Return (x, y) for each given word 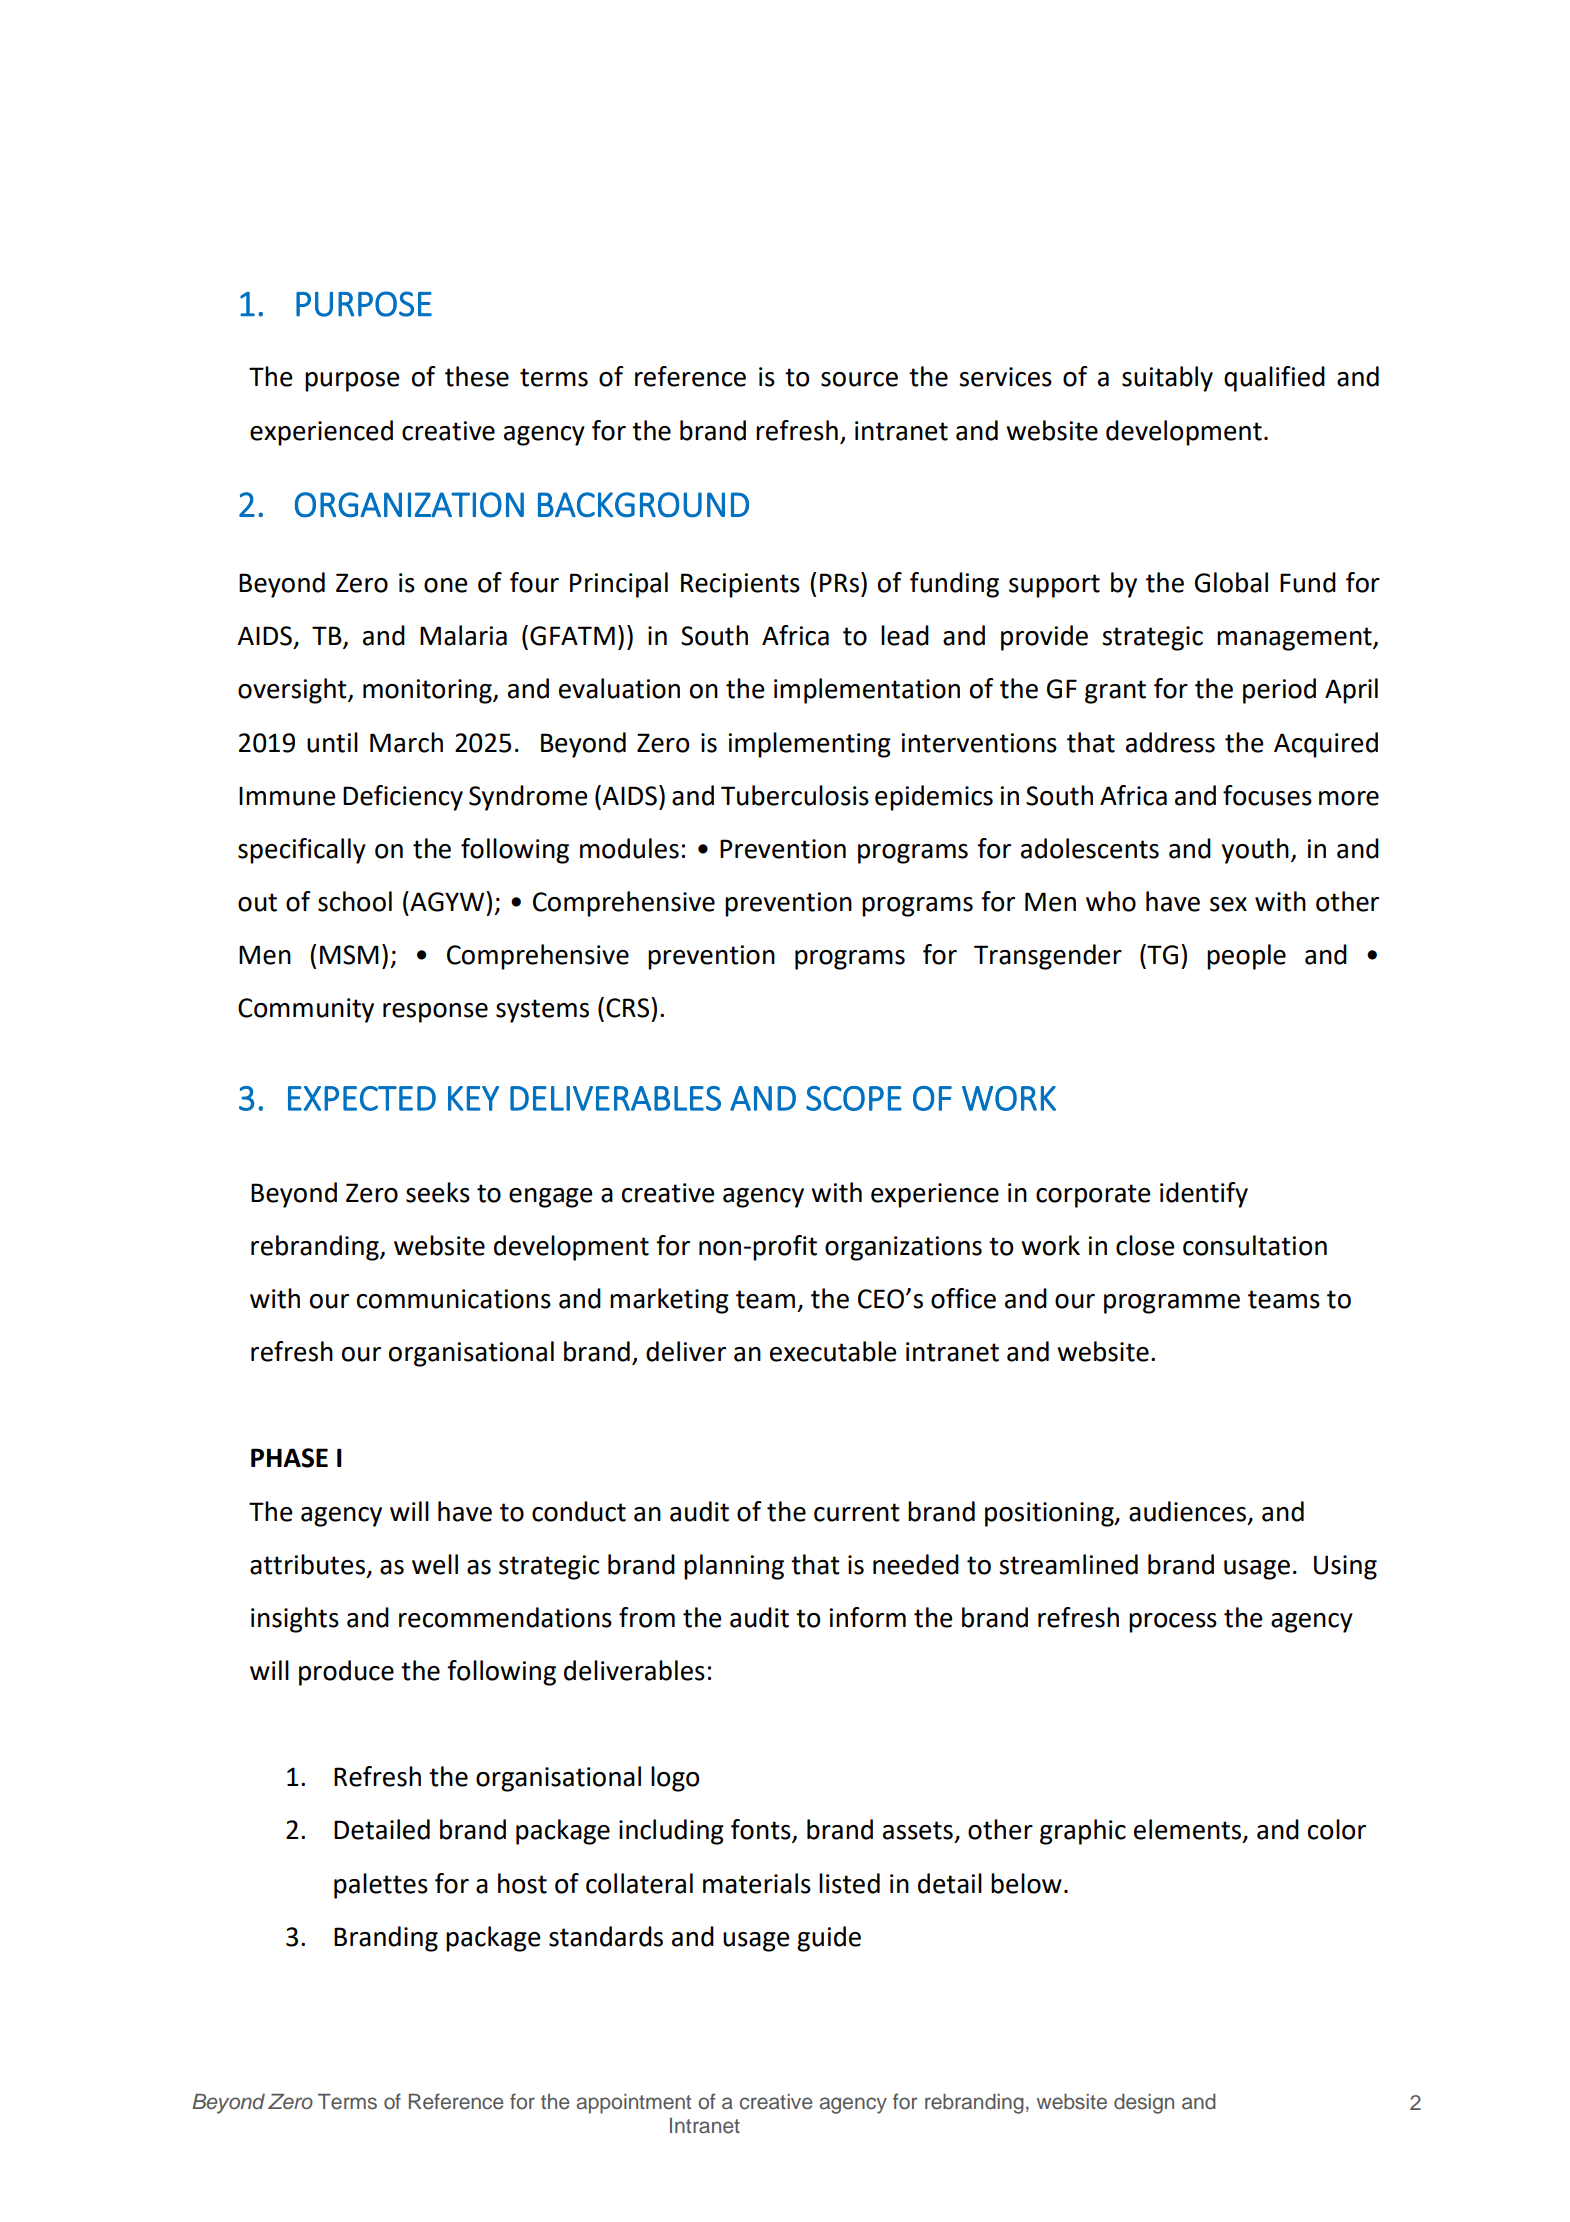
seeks (438, 1192)
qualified (1274, 379)
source (859, 379)
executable (833, 1351)
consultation (1255, 1245)
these (477, 376)
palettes (381, 1886)
